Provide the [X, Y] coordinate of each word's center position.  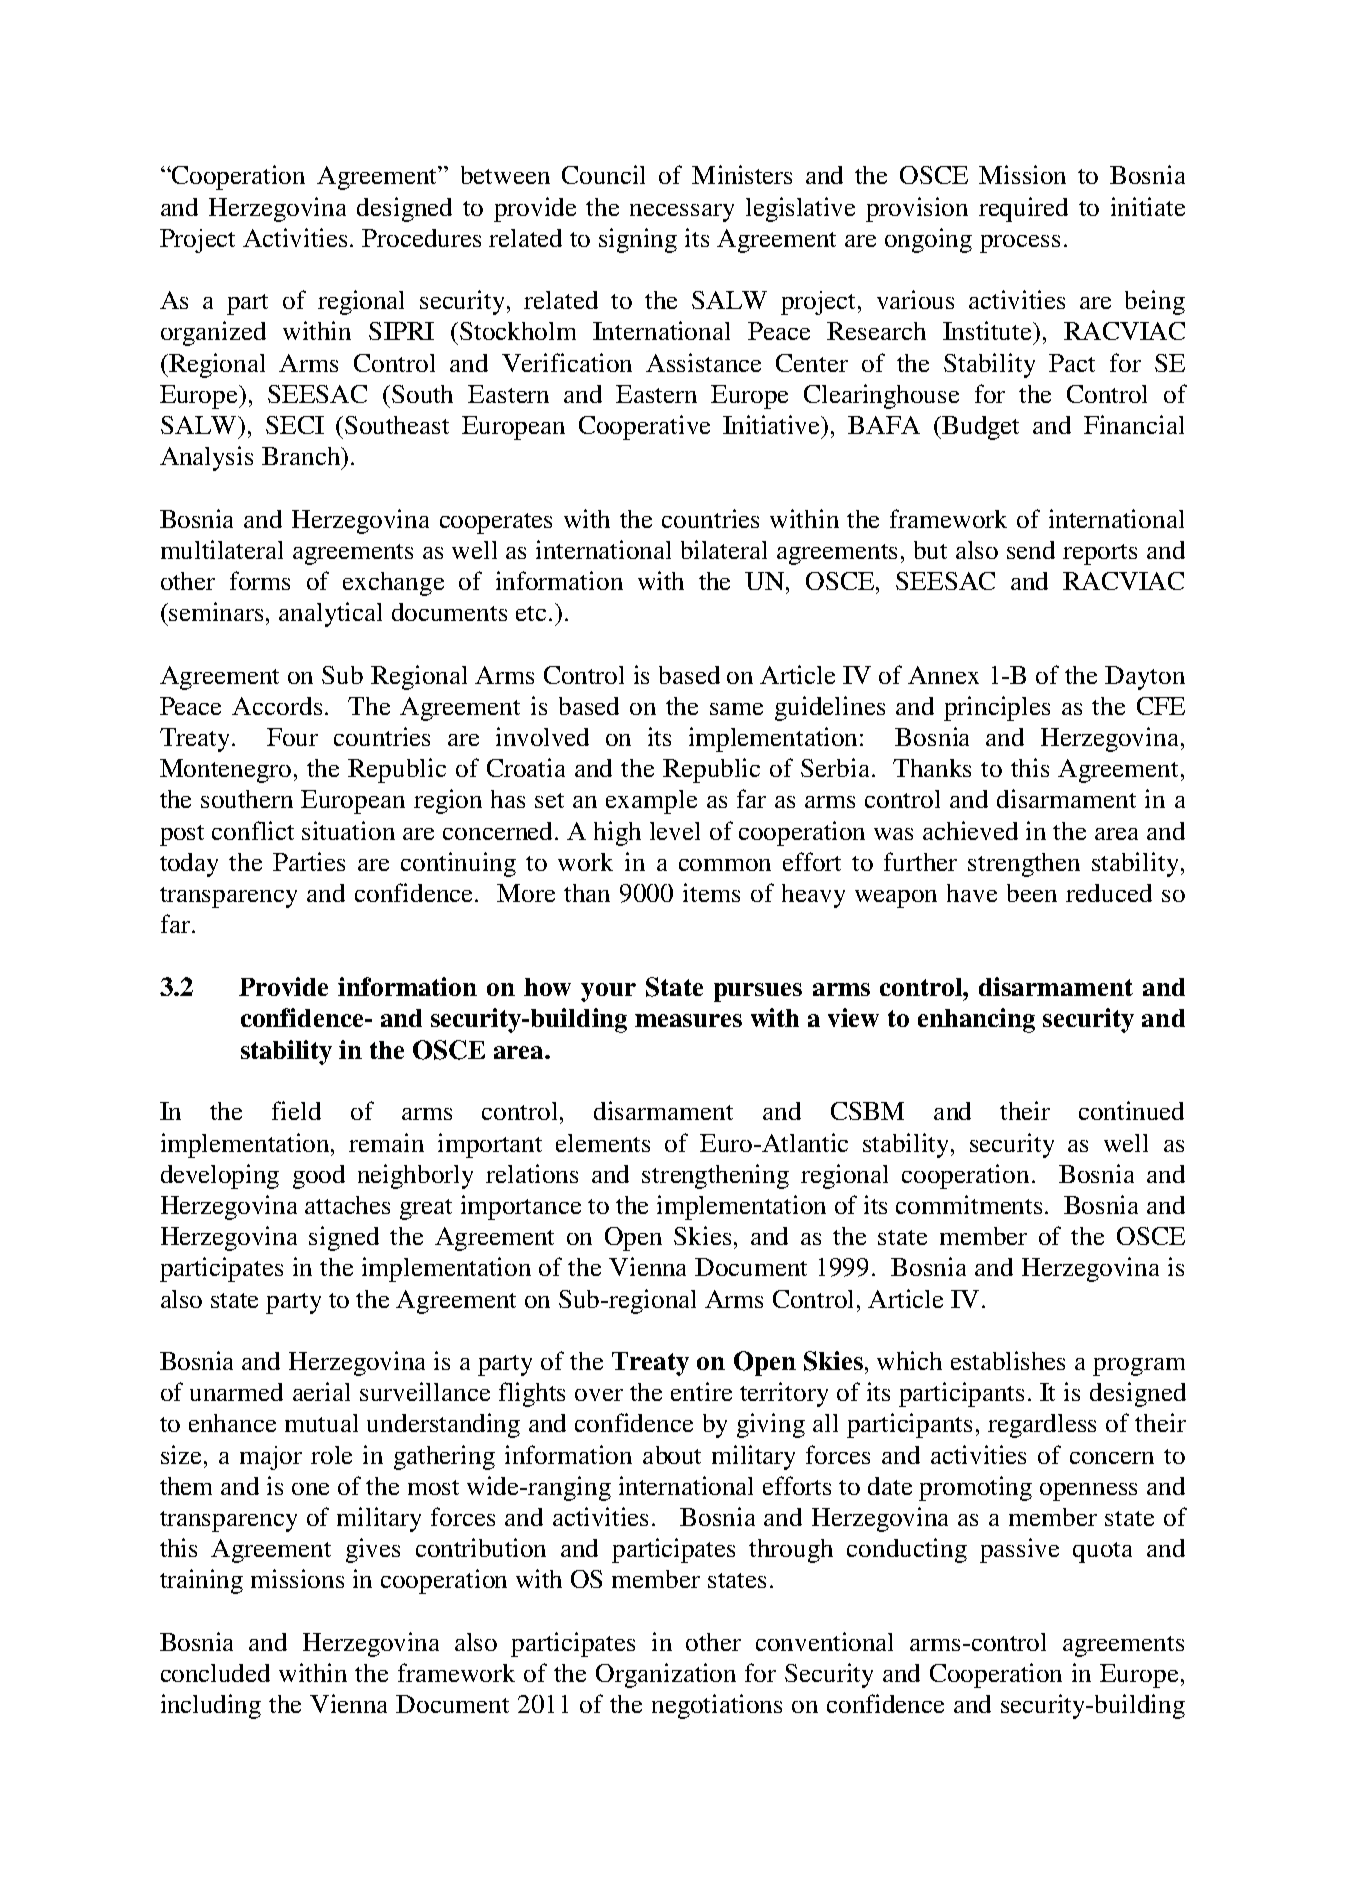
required [1023, 209]
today [189, 865]
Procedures [421, 238]
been [1032, 893]
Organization [666, 1675]
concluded [215, 1673]
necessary [682, 213]
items [711, 892]
